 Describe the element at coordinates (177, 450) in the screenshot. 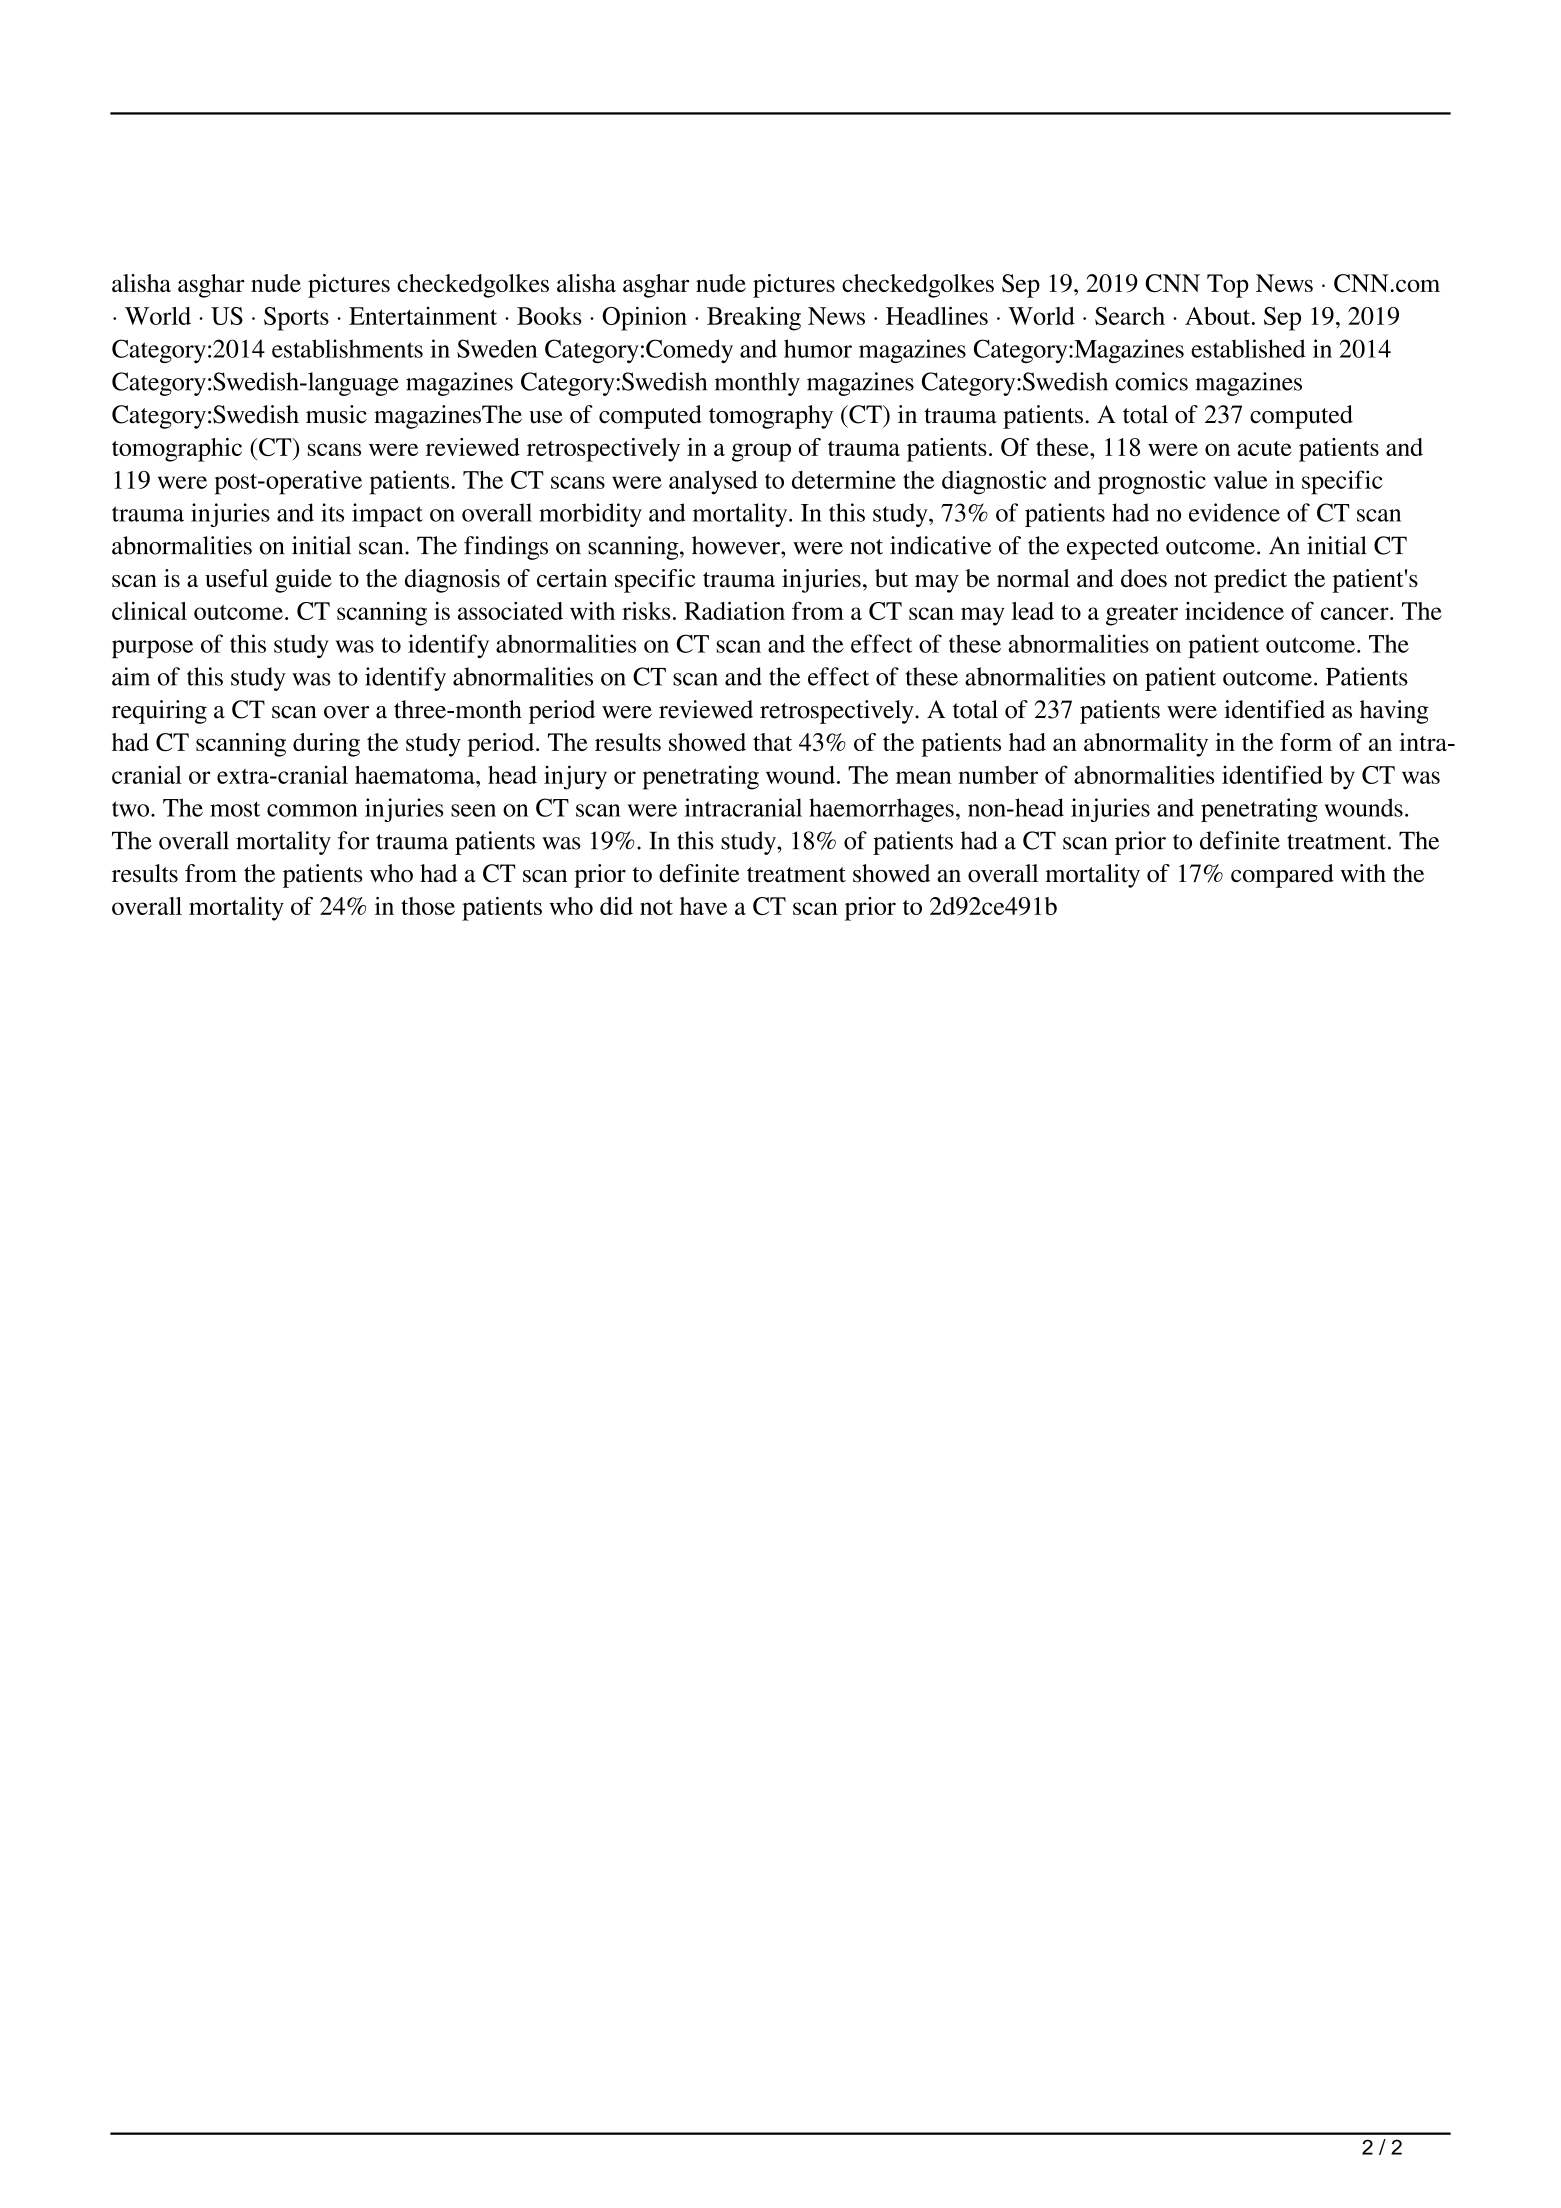

I see `tomographic` at that location.
